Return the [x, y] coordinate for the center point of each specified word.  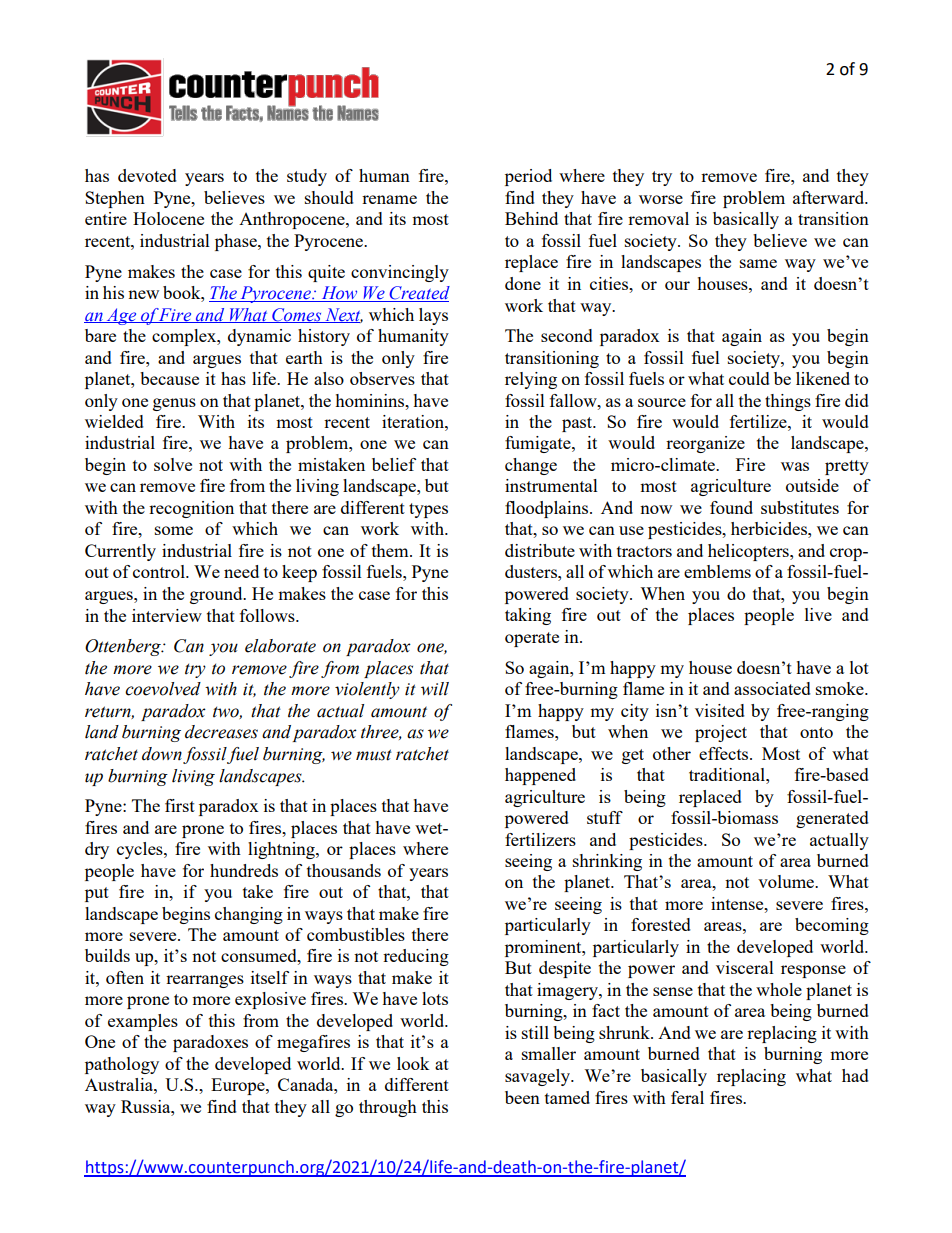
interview [167, 615]
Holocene [168, 218]
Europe [239, 1086]
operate [532, 639]
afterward [830, 197]
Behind [531, 218]
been [522, 1097]
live [818, 614]
